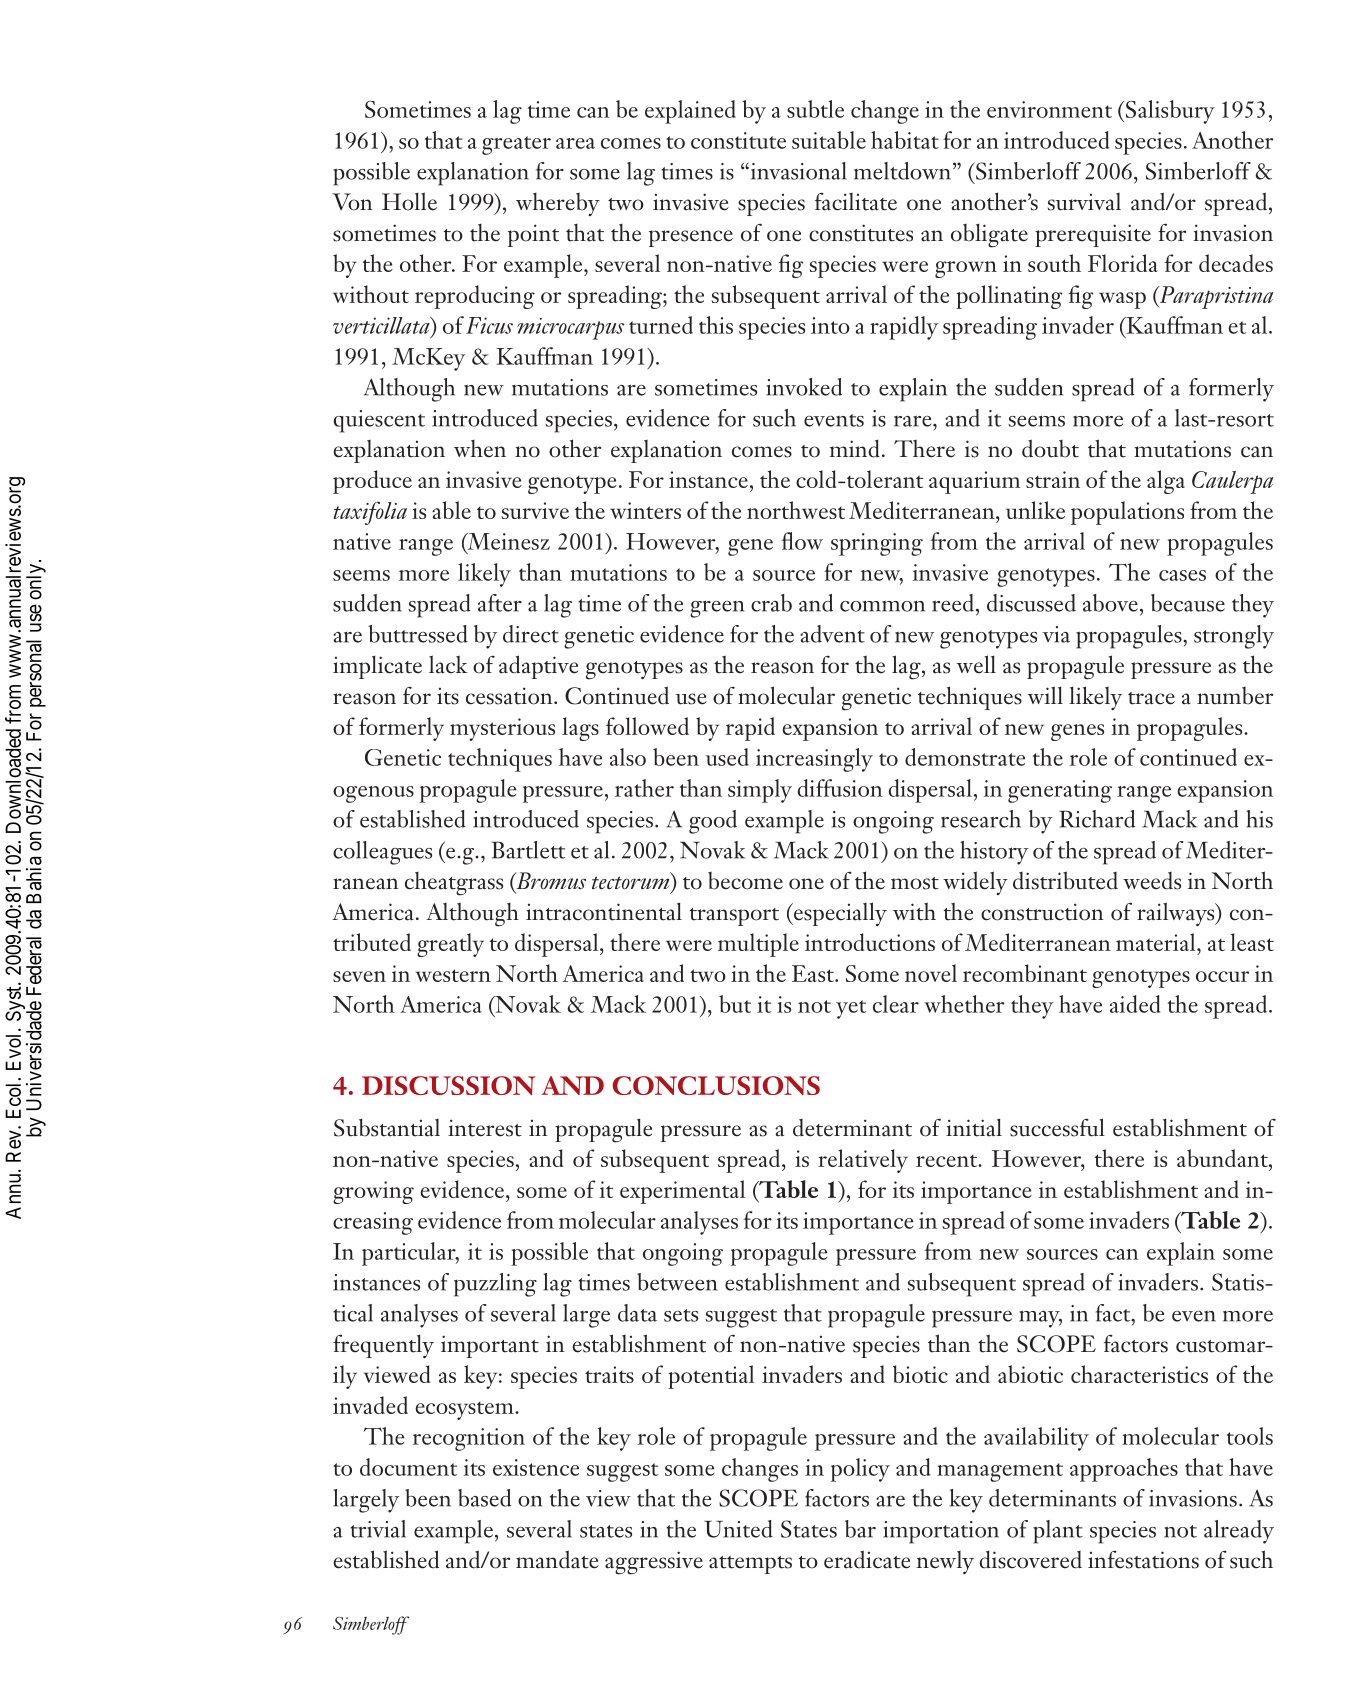 The image size is (1370, 1696). What do you see at coordinates (855, 448) in the document?
I see `mind` at bounding box center [855, 448].
